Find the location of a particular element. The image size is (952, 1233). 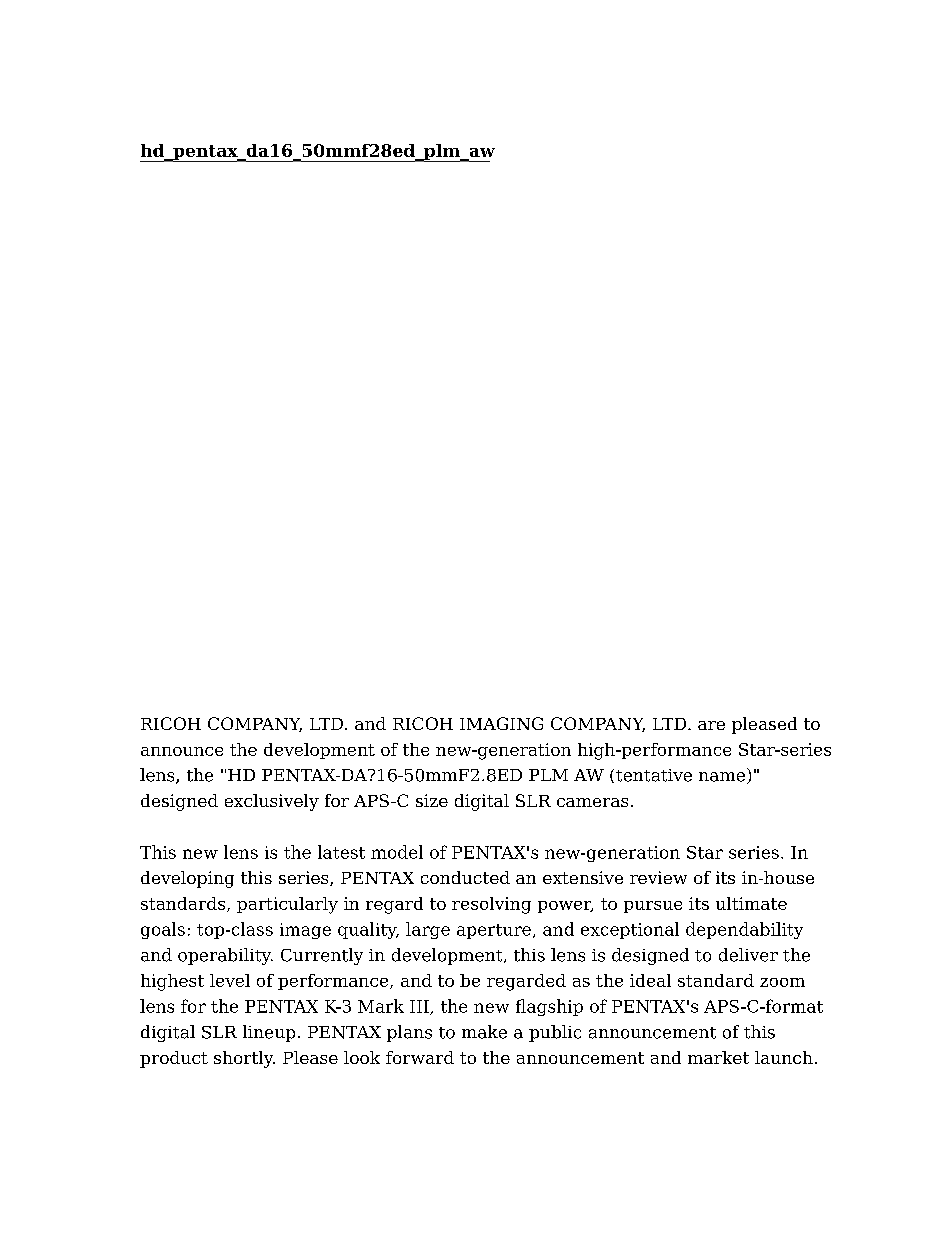

latest is located at coordinates (341, 852).
